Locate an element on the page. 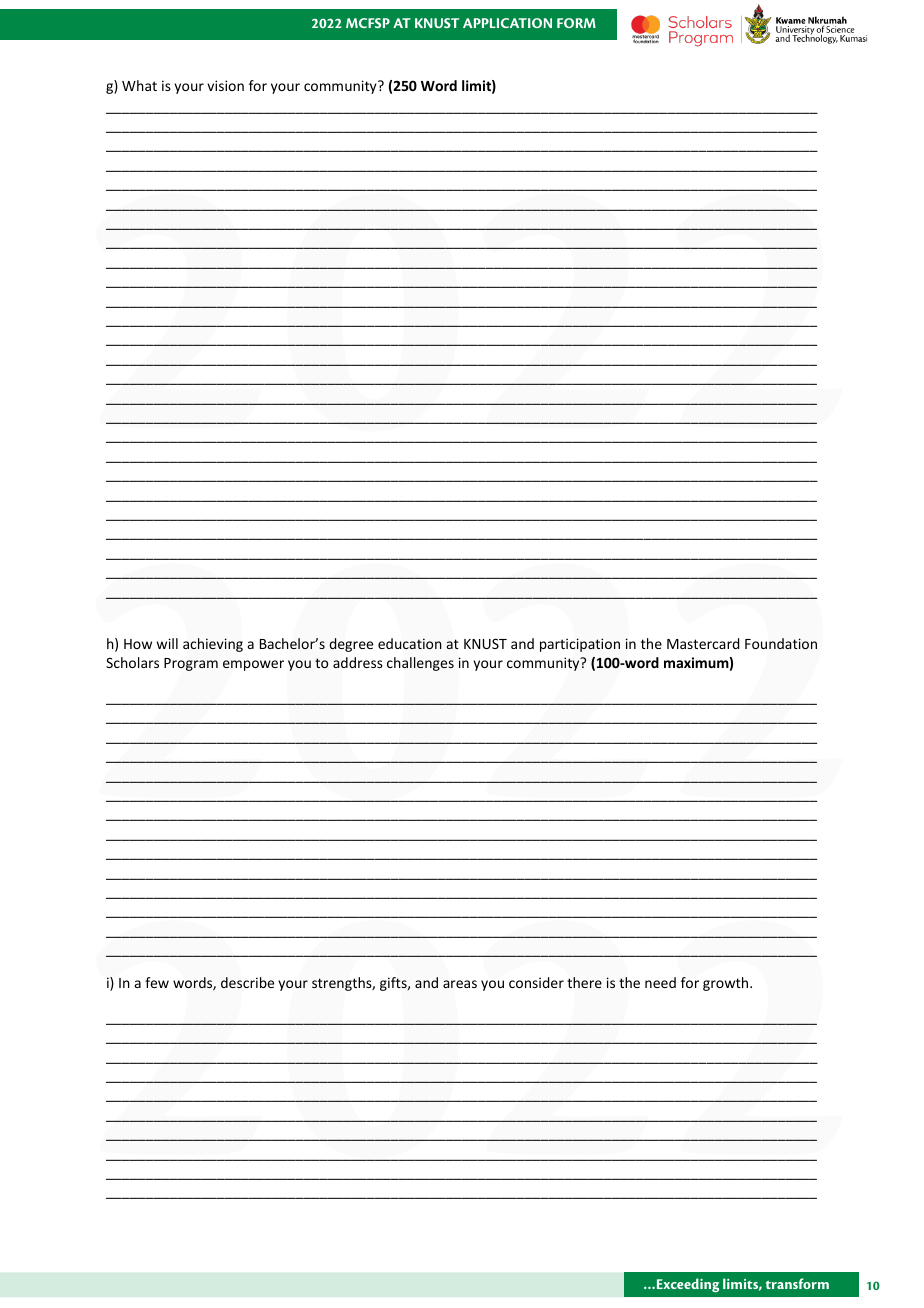 Image resolution: width=924 pixels, height=1308 pixels. vision is located at coordinates (225, 85).
